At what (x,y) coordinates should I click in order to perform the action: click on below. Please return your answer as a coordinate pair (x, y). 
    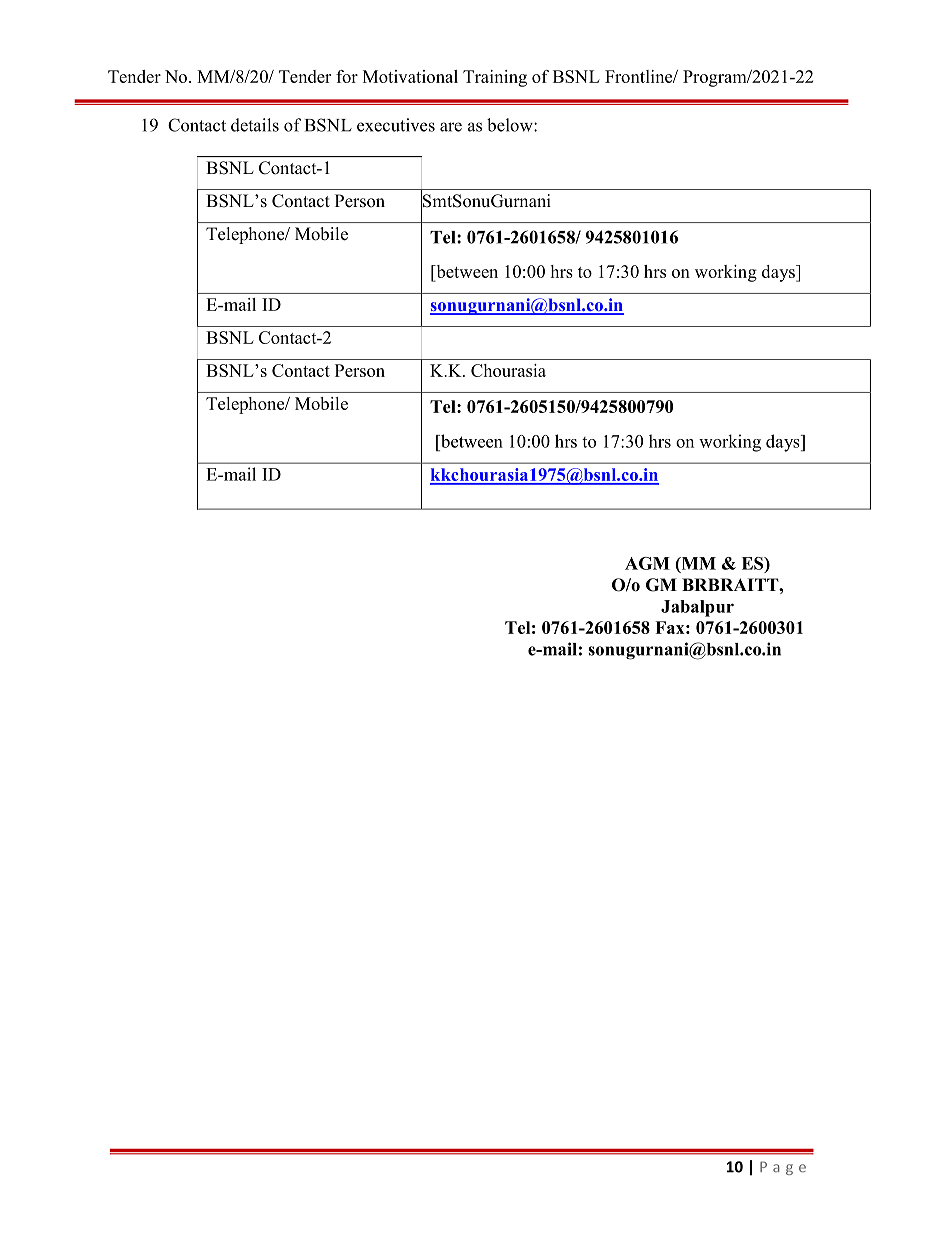
    Looking at the image, I should click on (511, 125).
